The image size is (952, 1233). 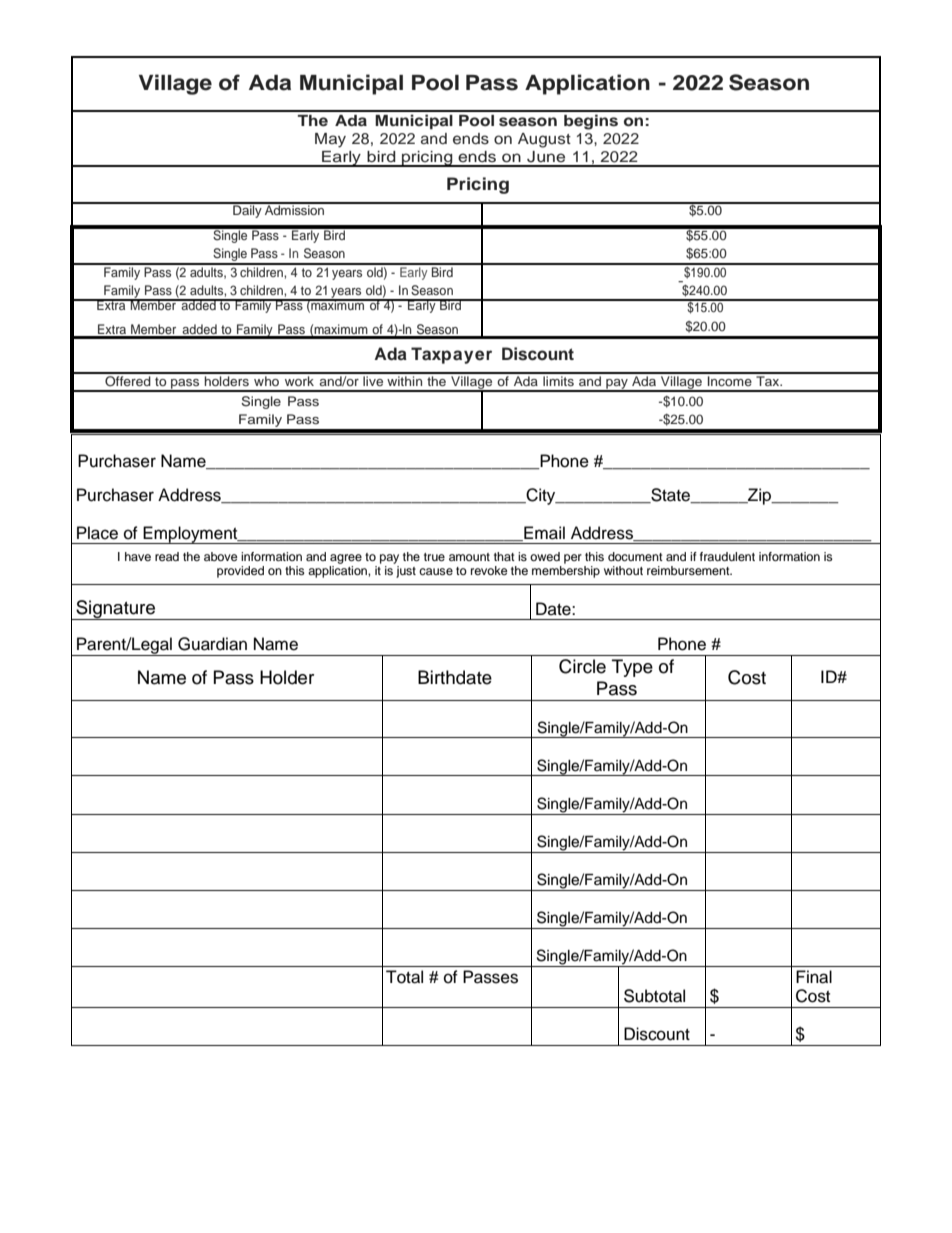 I want to click on reimbursement, so click(x=689, y=570).
